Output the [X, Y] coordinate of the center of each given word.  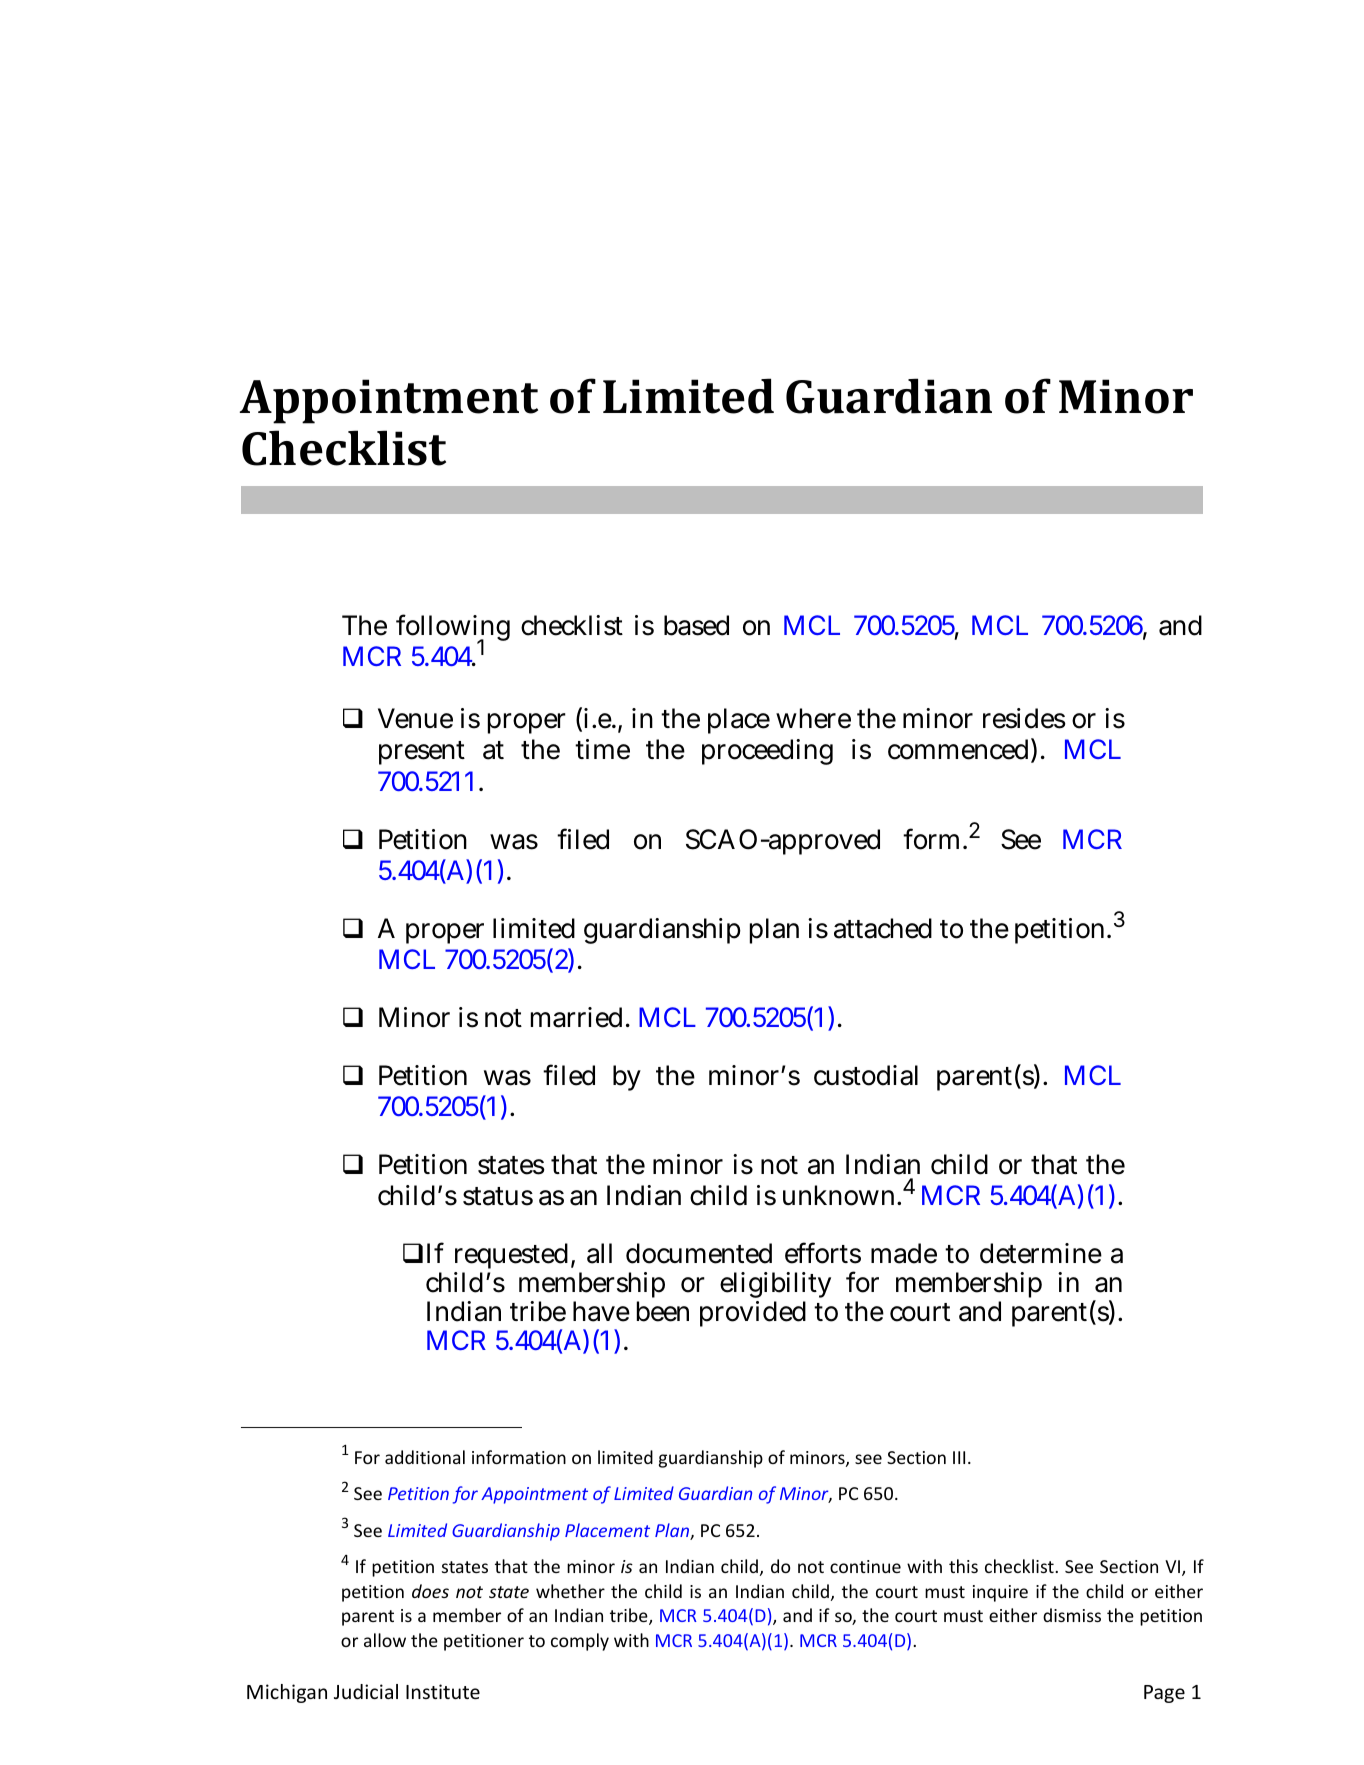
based [696, 625]
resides [1024, 718]
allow [385, 1640]
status [498, 1196]
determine [1041, 1253]
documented [699, 1253]
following [453, 629]
